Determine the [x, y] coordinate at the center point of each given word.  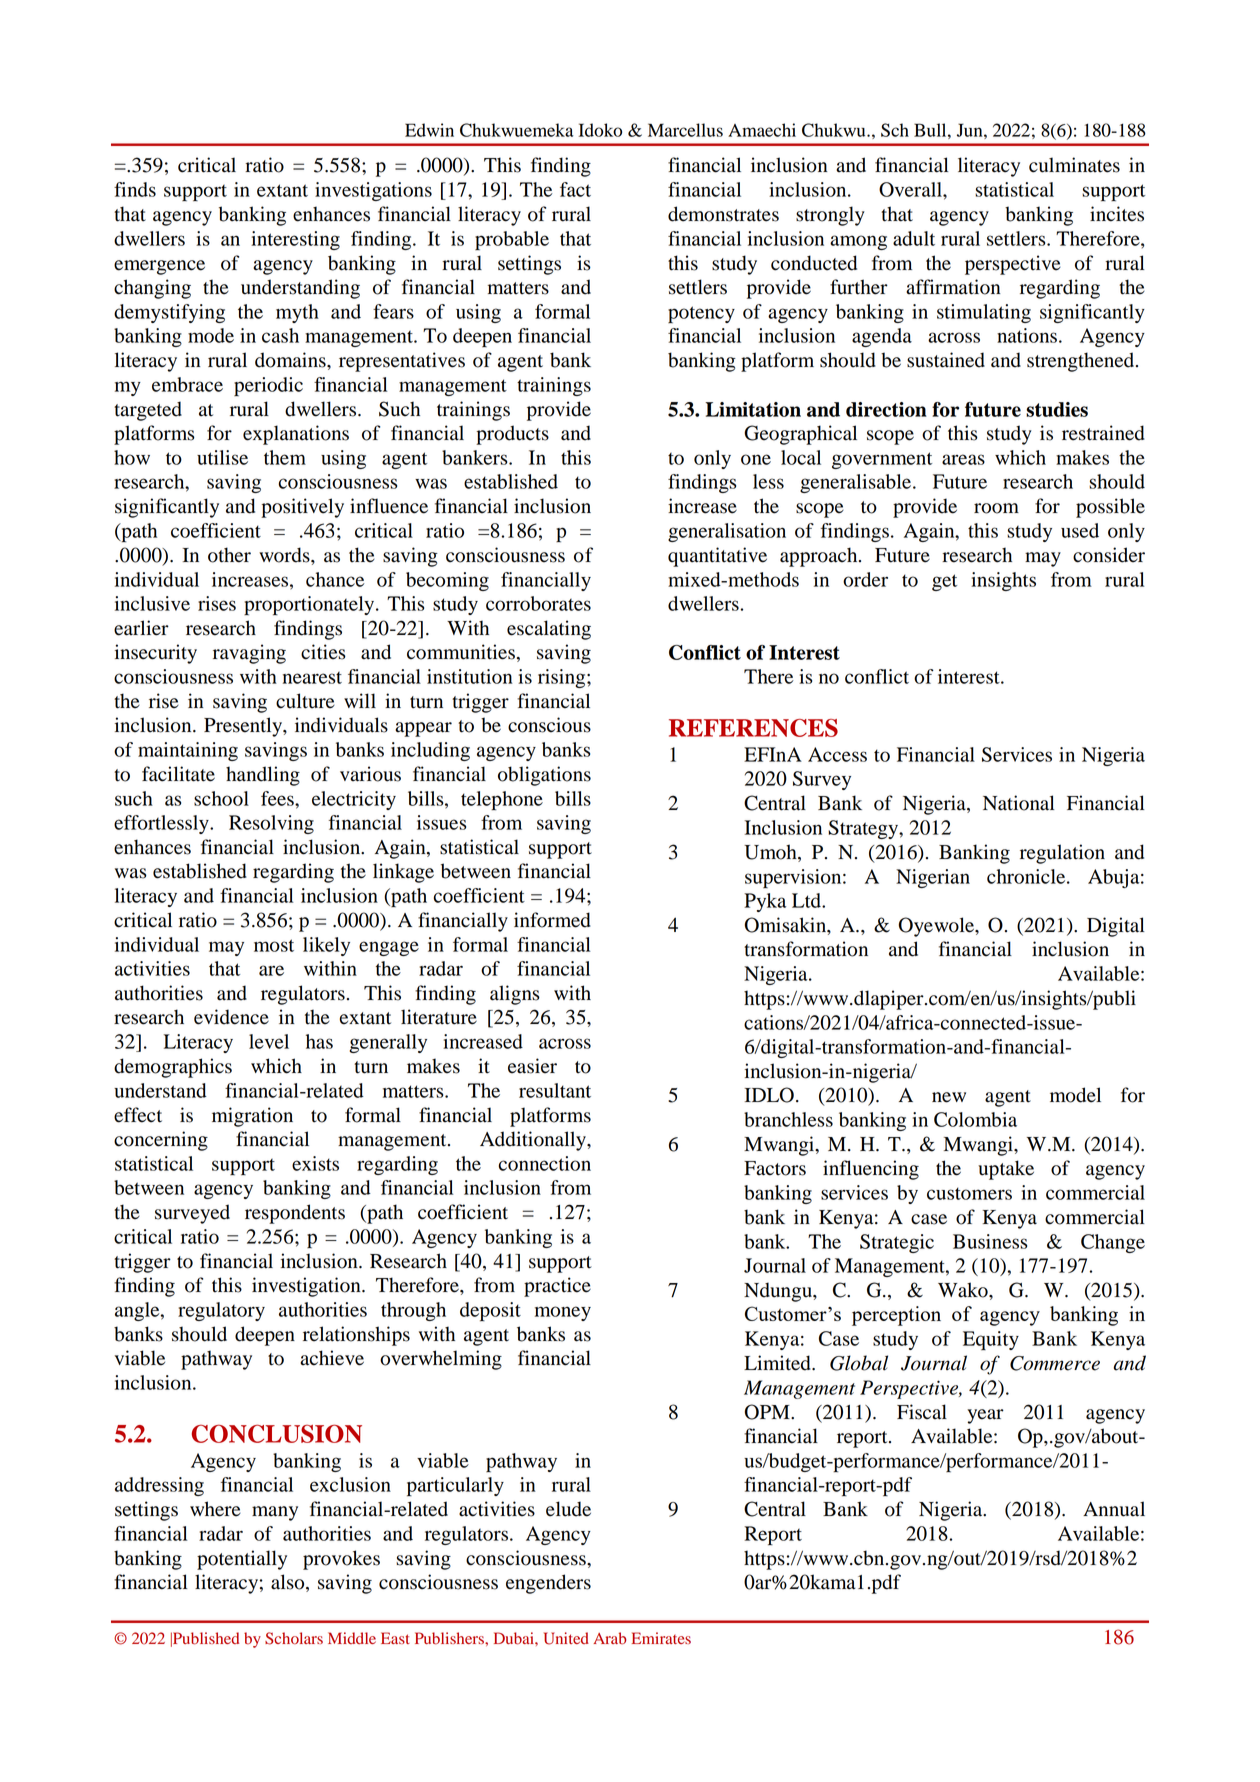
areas [963, 459]
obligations [544, 776]
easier [532, 1066]
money [563, 1313]
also [289, 1583]
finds [135, 189]
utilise [222, 457]
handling [263, 776]
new [949, 1097]
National [1019, 803]
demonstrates [723, 214]
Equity [991, 1340]
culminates [1074, 165]
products [512, 435]
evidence [231, 1017]
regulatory [221, 1311]
